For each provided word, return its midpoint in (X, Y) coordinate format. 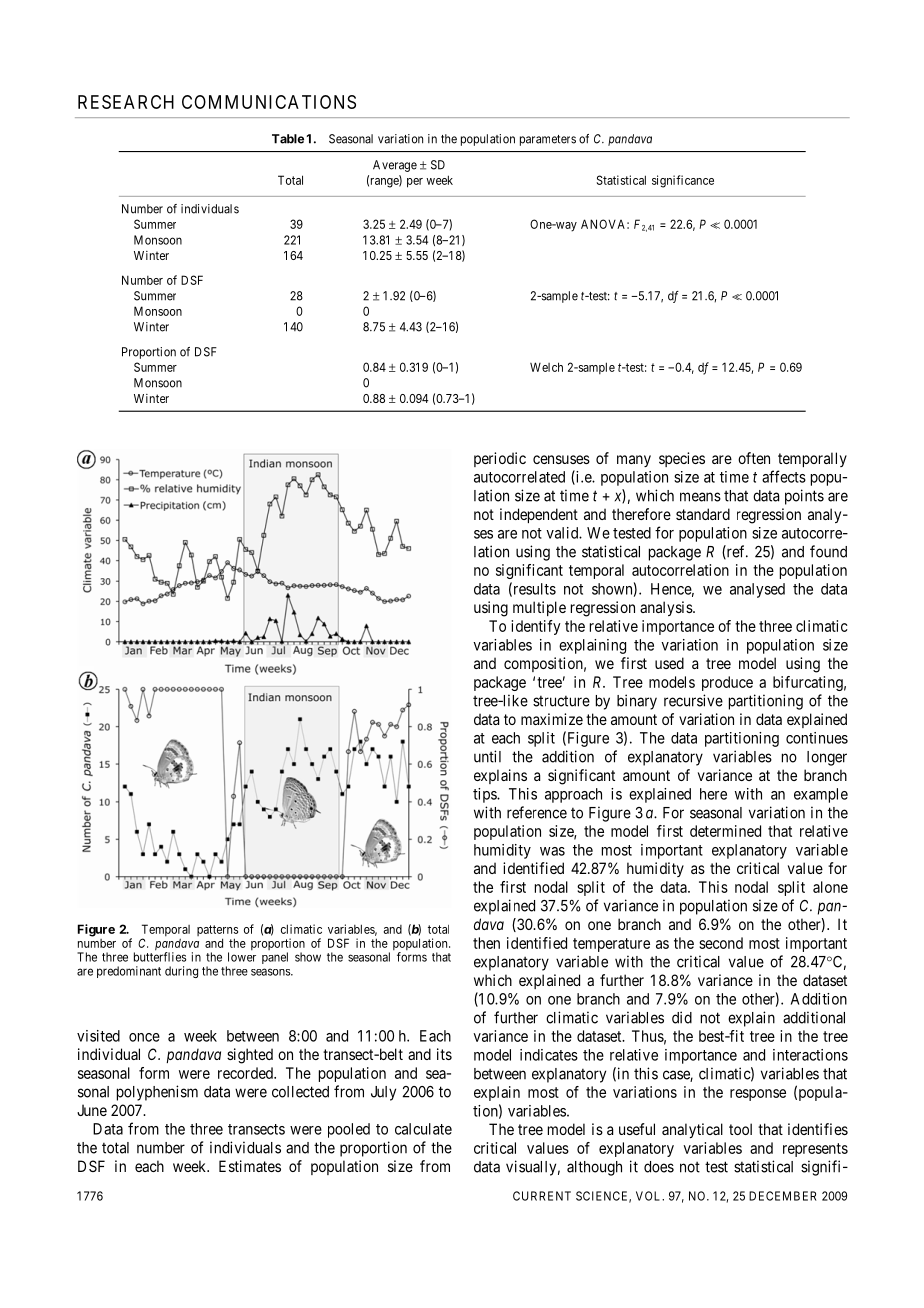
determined (725, 831)
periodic (500, 459)
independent (539, 515)
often (754, 458)
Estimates (250, 1166)
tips (485, 795)
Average (395, 166)
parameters (548, 140)
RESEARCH (126, 102)
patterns (217, 932)
